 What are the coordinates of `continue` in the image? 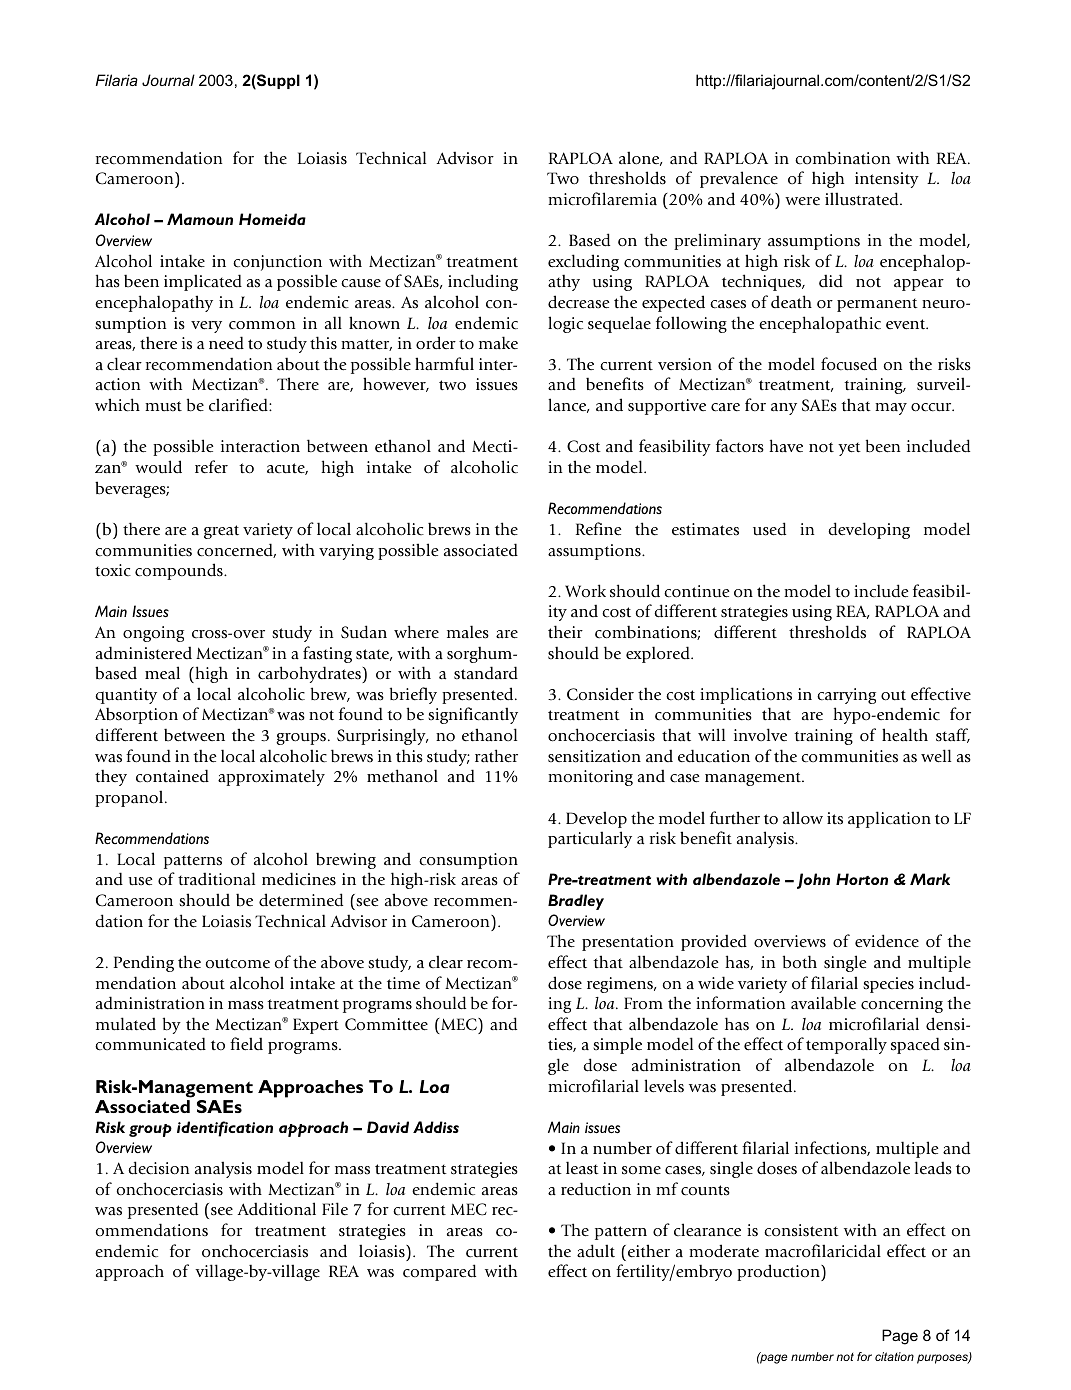 It's located at (697, 591).
